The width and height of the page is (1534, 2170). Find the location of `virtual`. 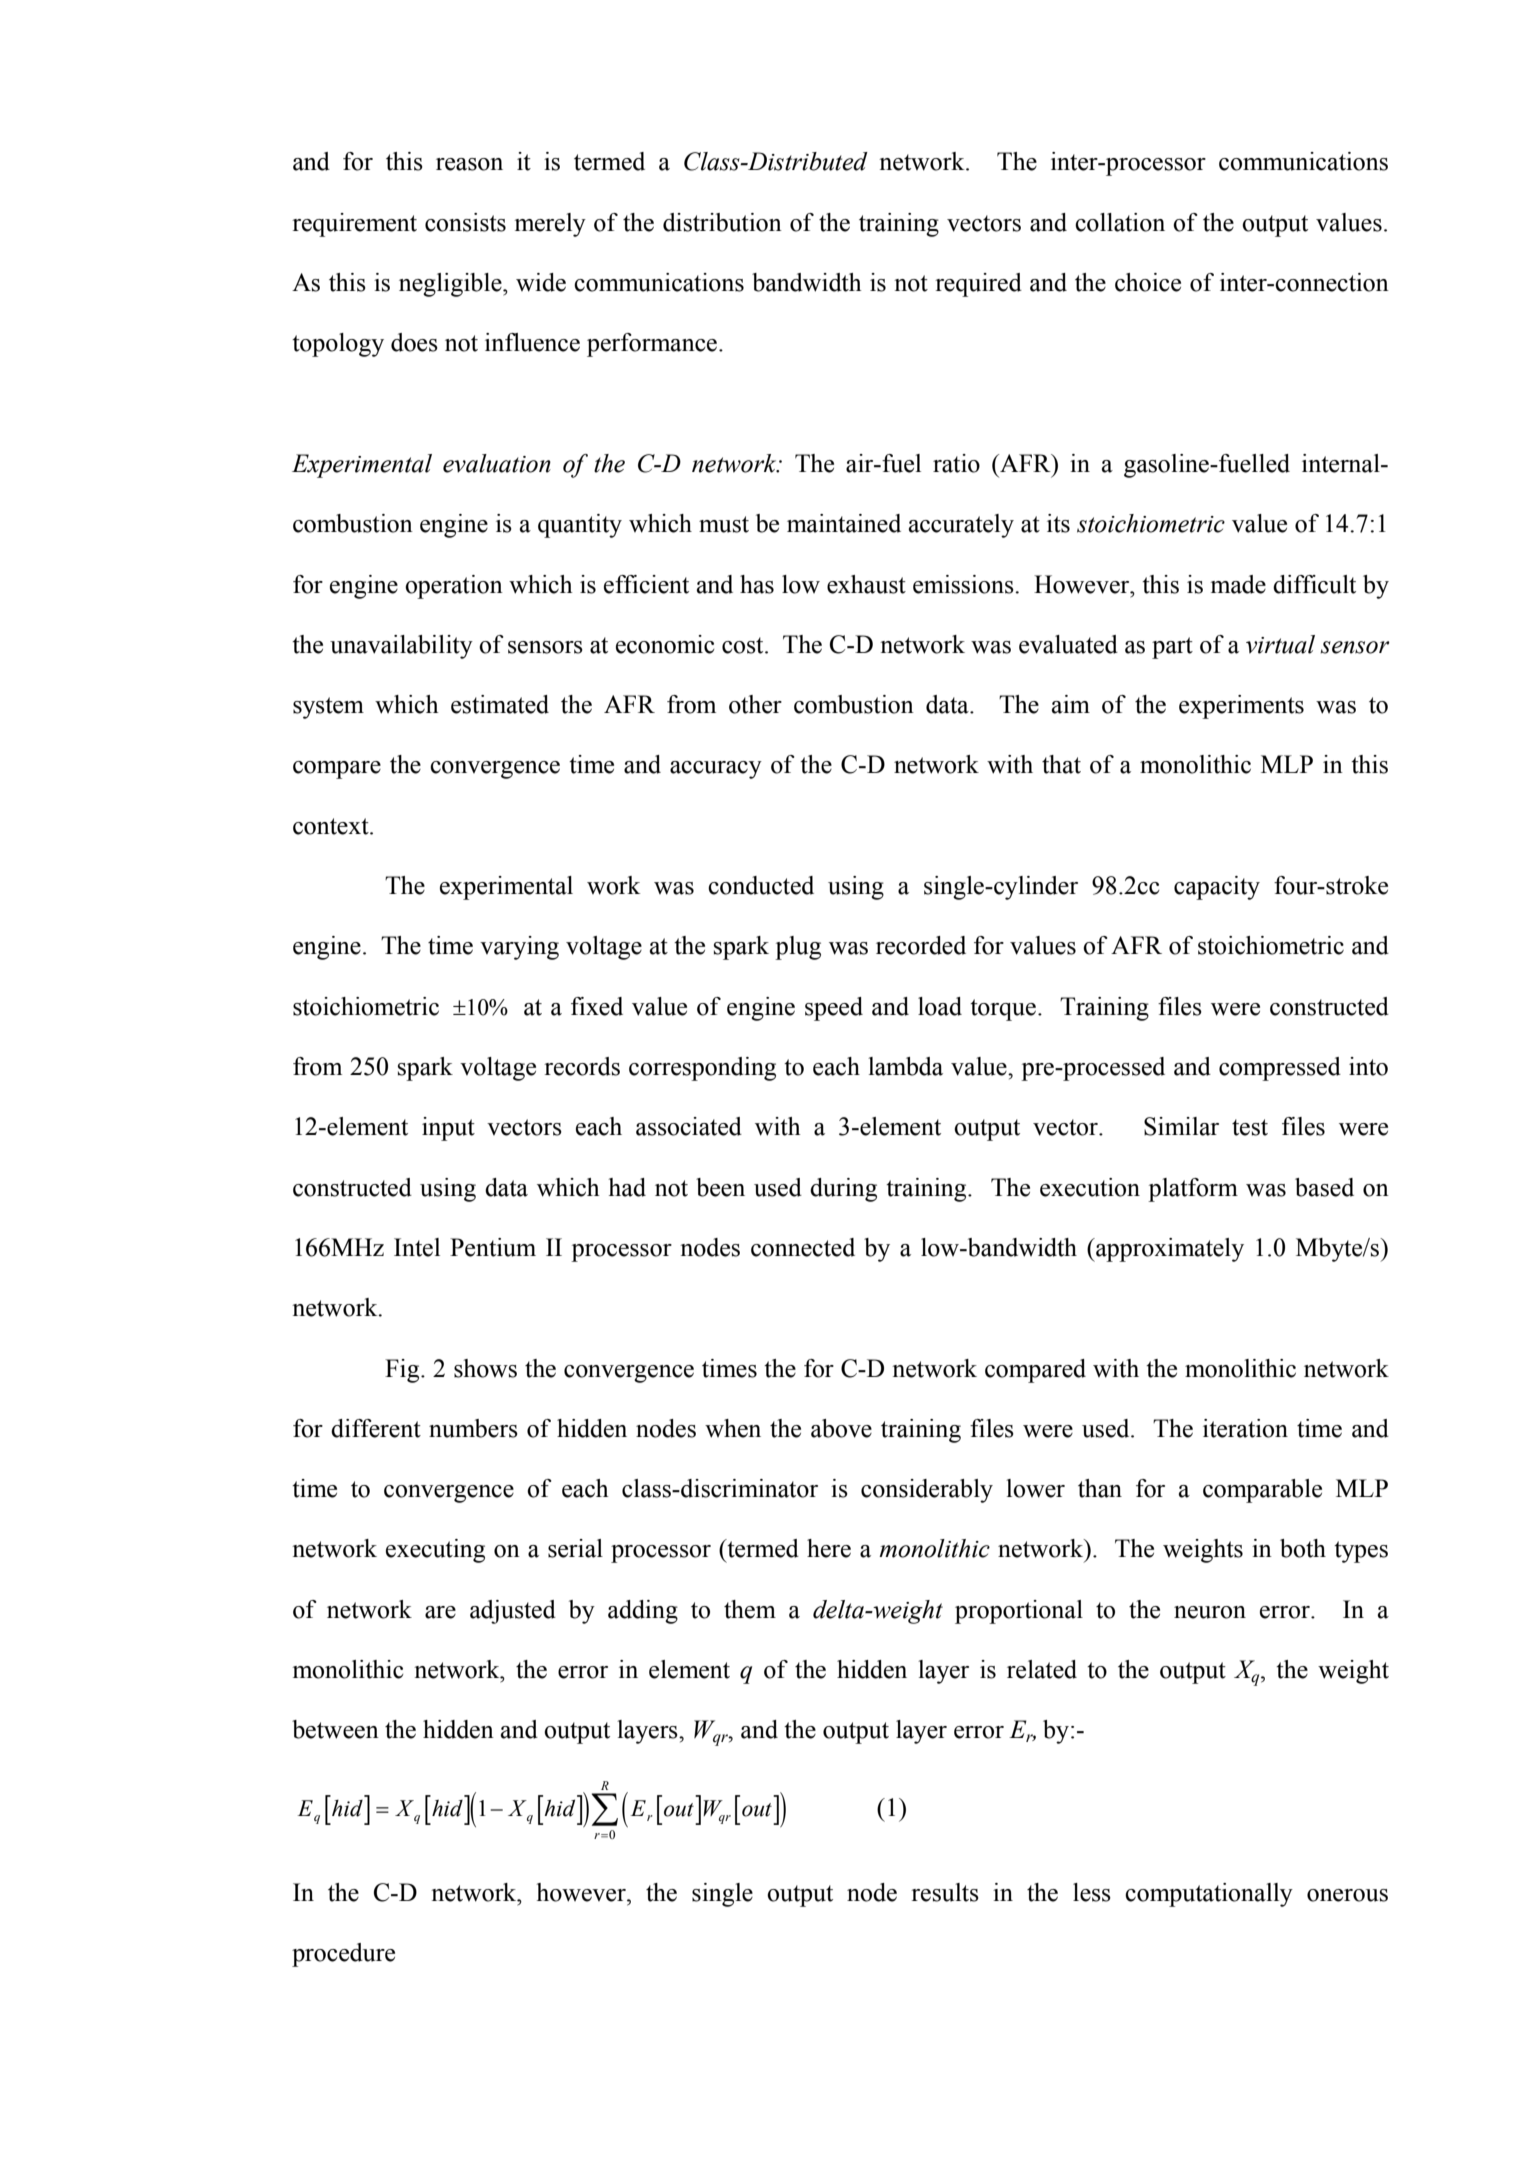

virtual is located at coordinates (1280, 644).
